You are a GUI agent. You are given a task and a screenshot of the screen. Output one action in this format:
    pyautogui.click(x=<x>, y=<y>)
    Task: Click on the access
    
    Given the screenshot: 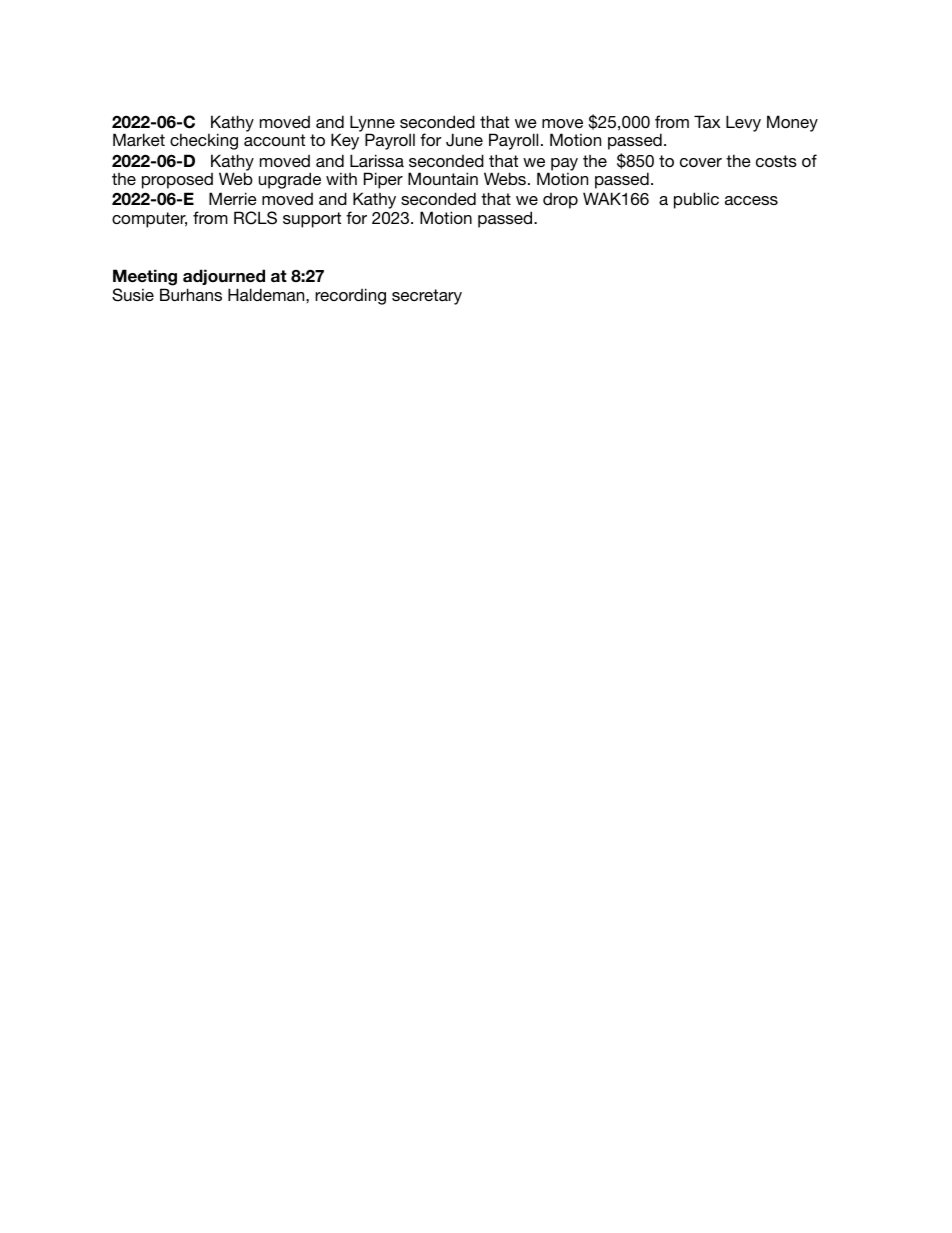 What is the action you would take?
    pyautogui.click(x=751, y=200)
